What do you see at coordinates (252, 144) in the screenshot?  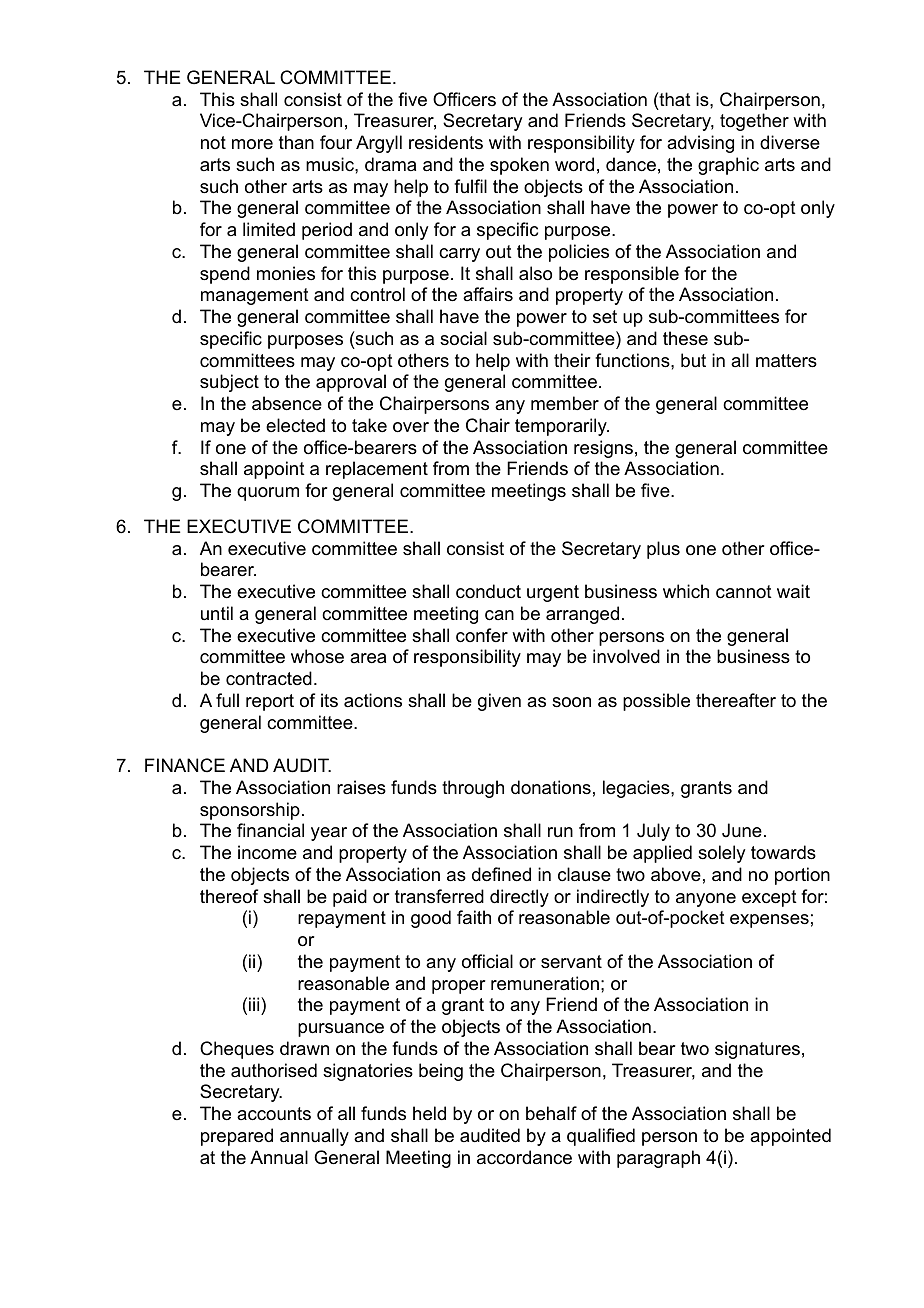 I see `more` at bounding box center [252, 144].
